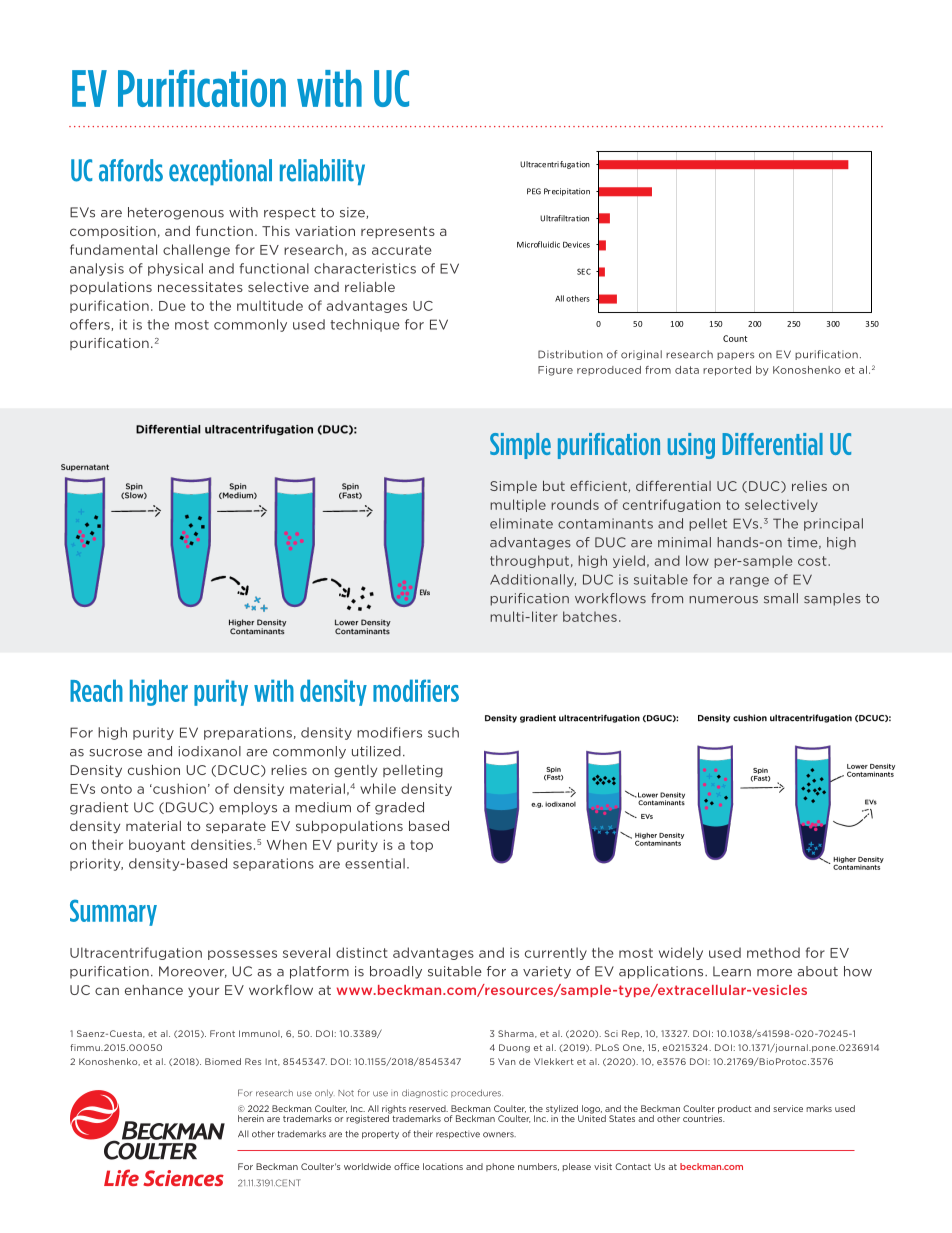 This screenshot has height=1233, width=952. What do you see at coordinates (499, 1135) in the screenshot?
I see `owners` at bounding box center [499, 1135].
